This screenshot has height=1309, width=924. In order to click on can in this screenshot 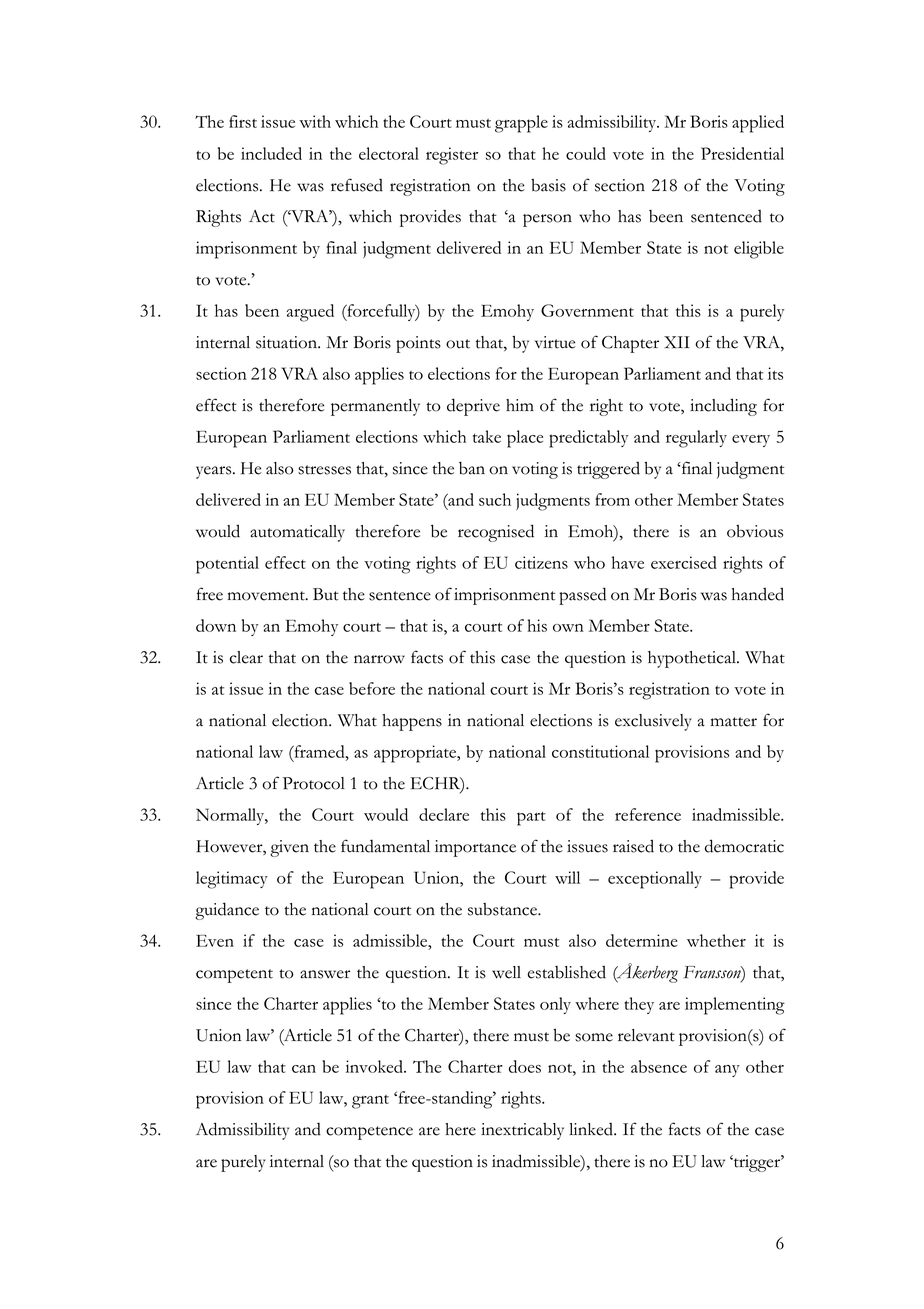, I will do `click(304, 1069)`.
